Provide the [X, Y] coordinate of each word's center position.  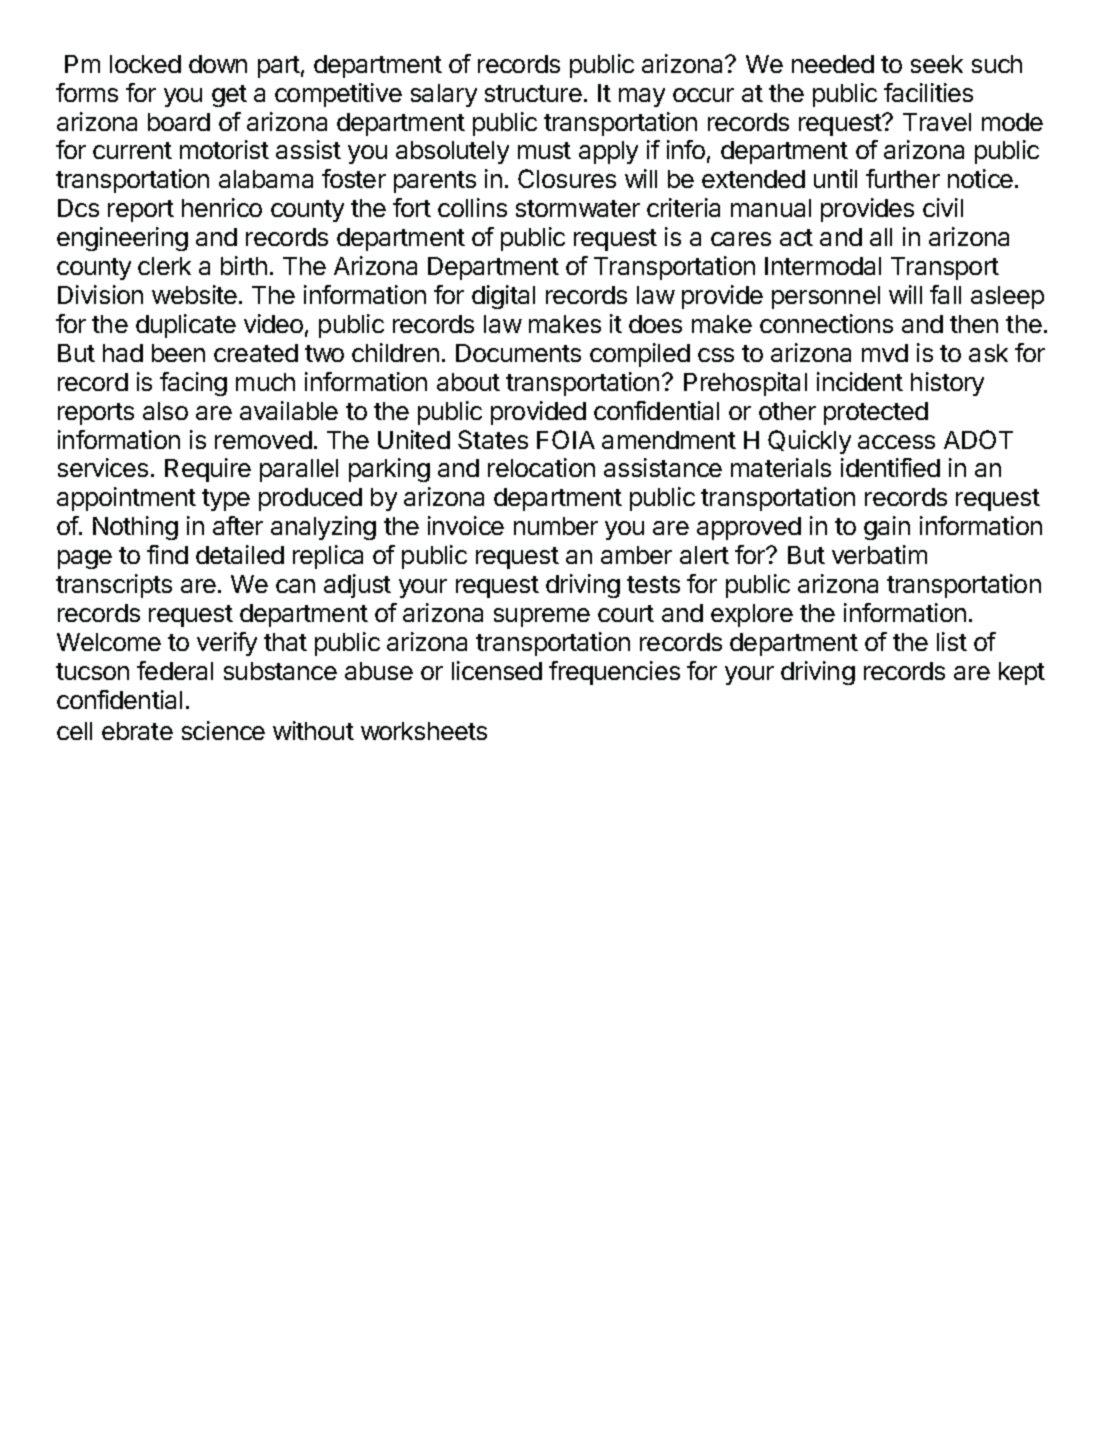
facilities [928, 92]
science [223, 730]
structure [533, 93]
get [229, 96]
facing [193, 384]
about [468, 382]
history [947, 384]
